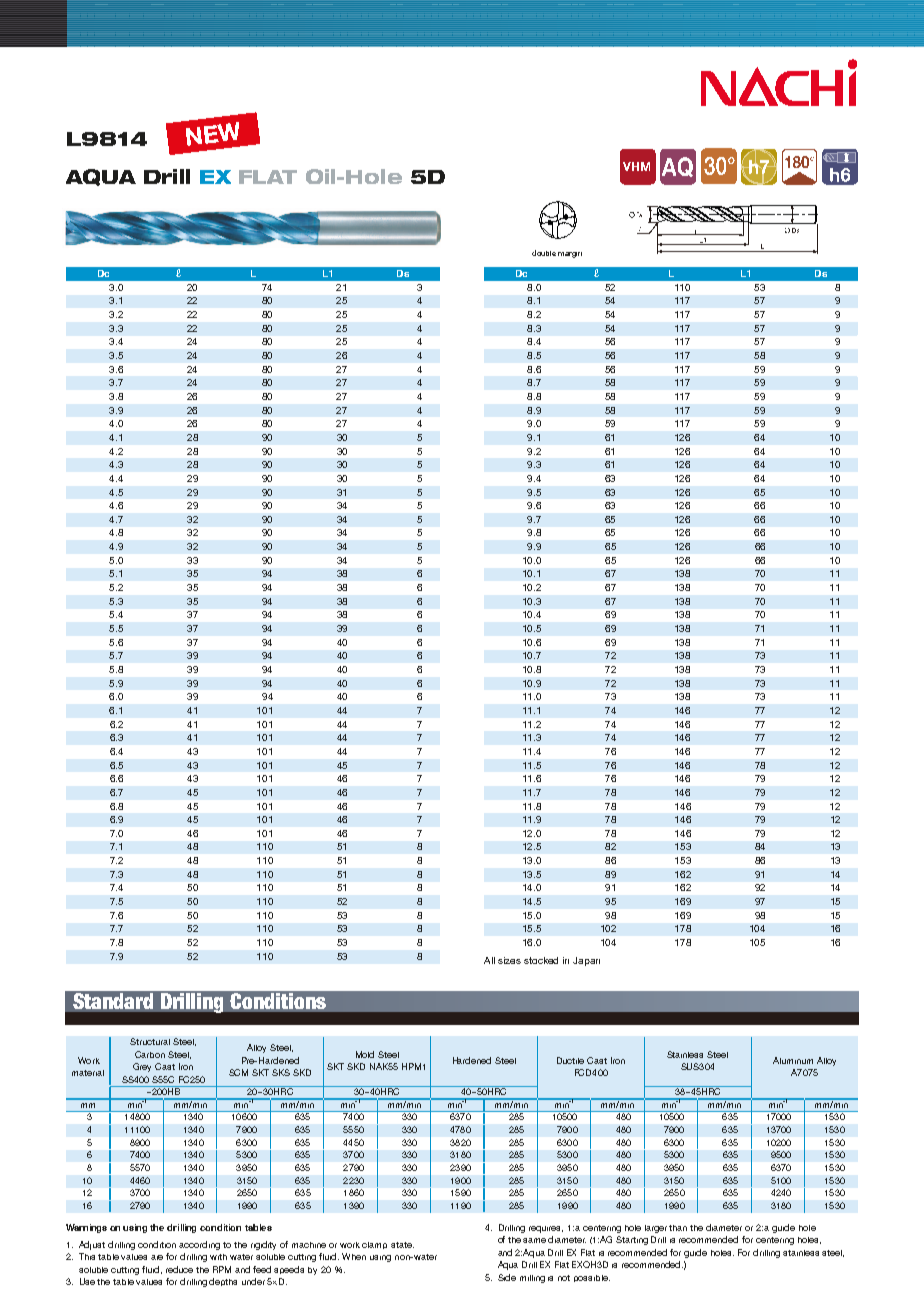 The image size is (924, 1308). Describe the element at coordinates (570, 255) in the screenshot. I see `margin` at that location.
